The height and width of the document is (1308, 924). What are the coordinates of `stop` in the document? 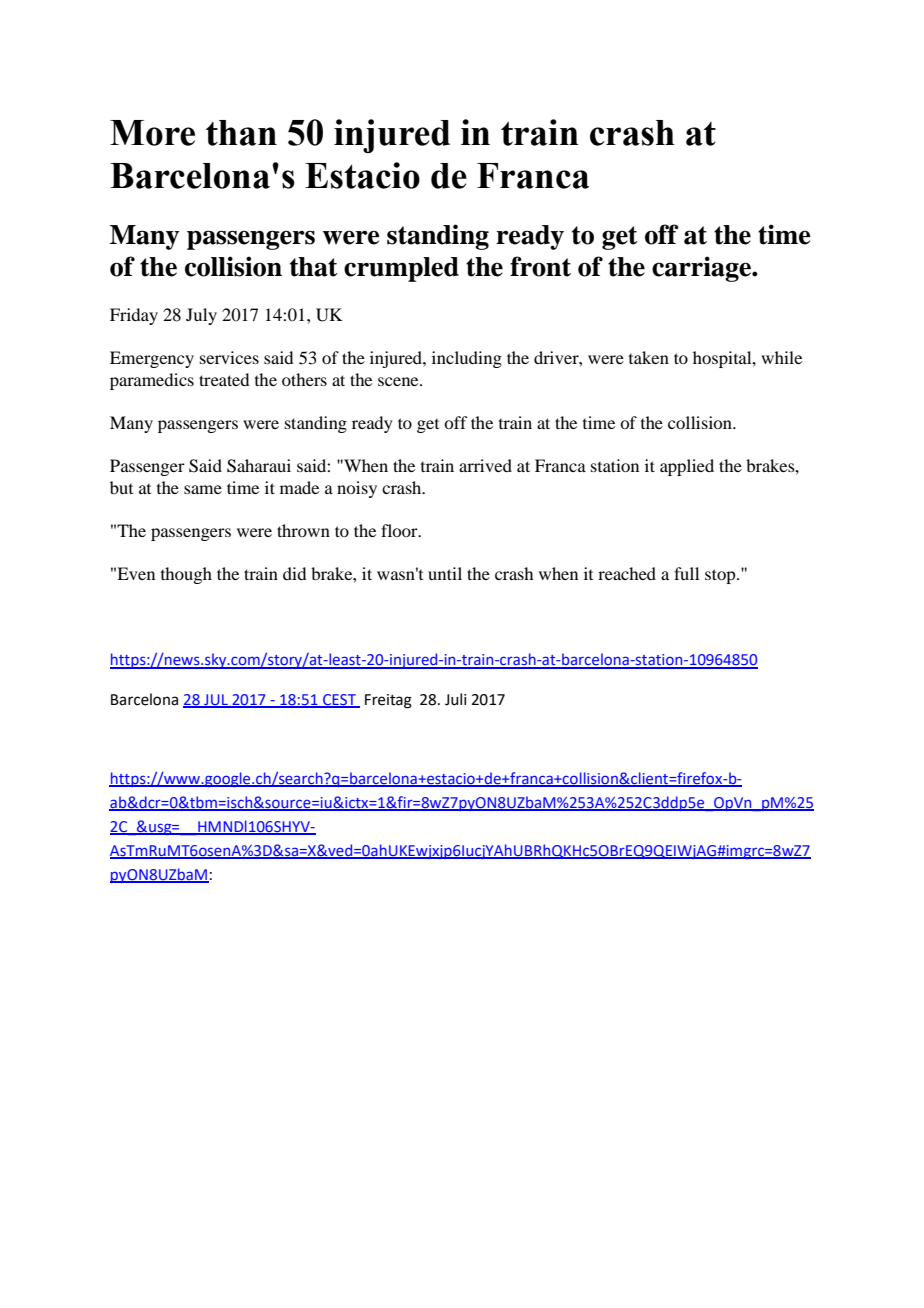 It's located at (721, 576).
